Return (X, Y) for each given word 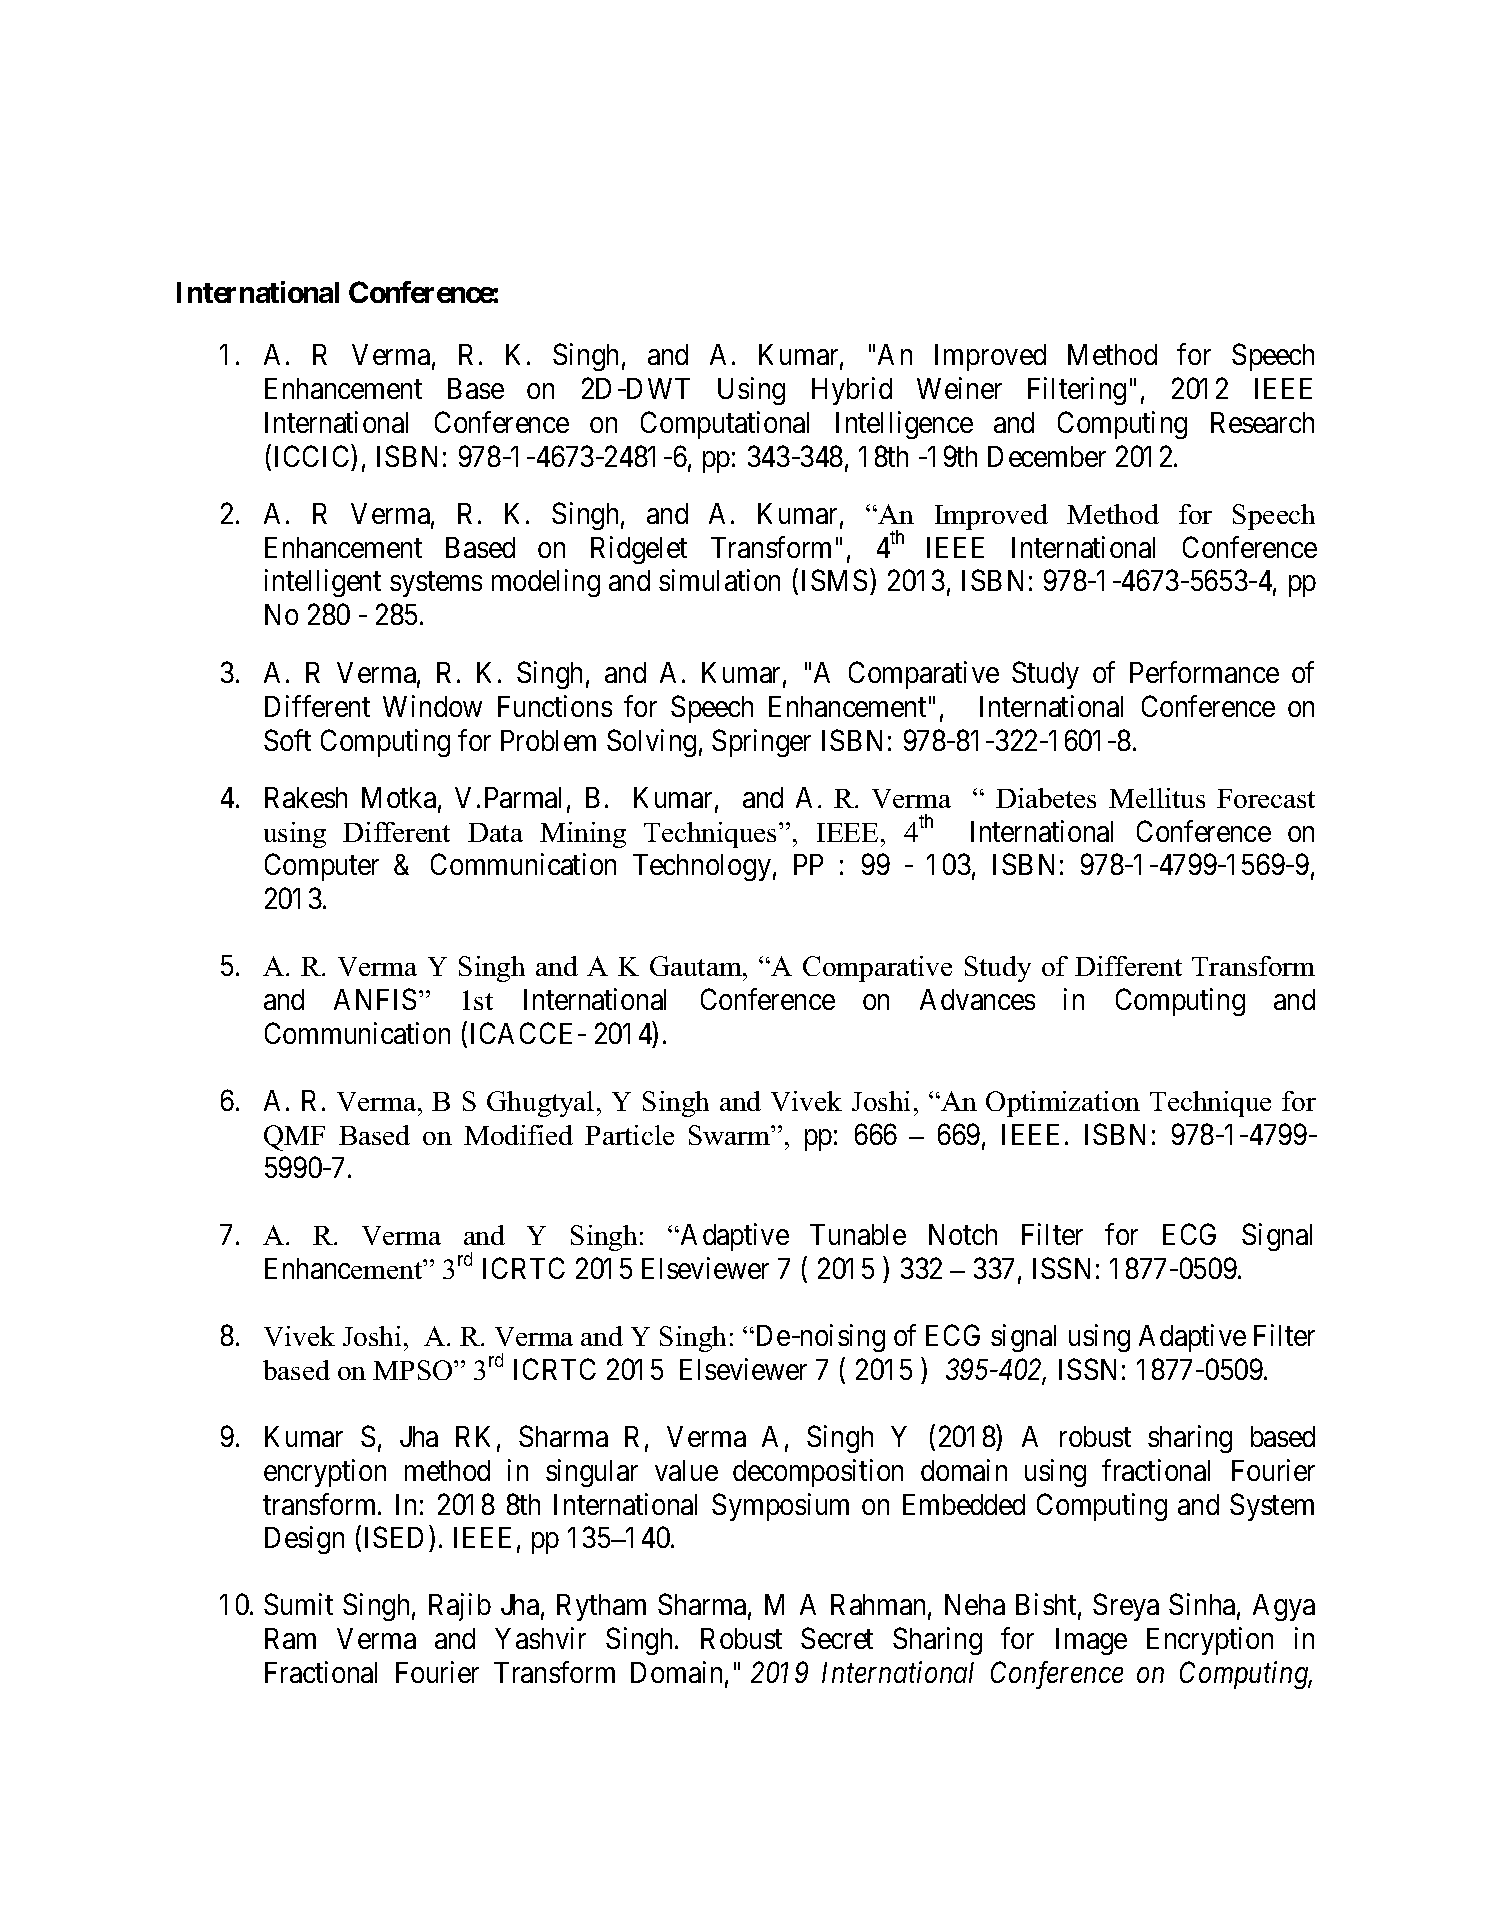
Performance (1204, 672)
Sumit (298, 1604)
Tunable (858, 1234)
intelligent (323, 583)
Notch (963, 1234)
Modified (518, 1135)
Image (1091, 1641)
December (1047, 456)
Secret (837, 1638)
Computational (725, 425)
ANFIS (375, 999)
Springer (761, 743)
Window (432, 706)
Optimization (1063, 1104)
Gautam (697, 966)
